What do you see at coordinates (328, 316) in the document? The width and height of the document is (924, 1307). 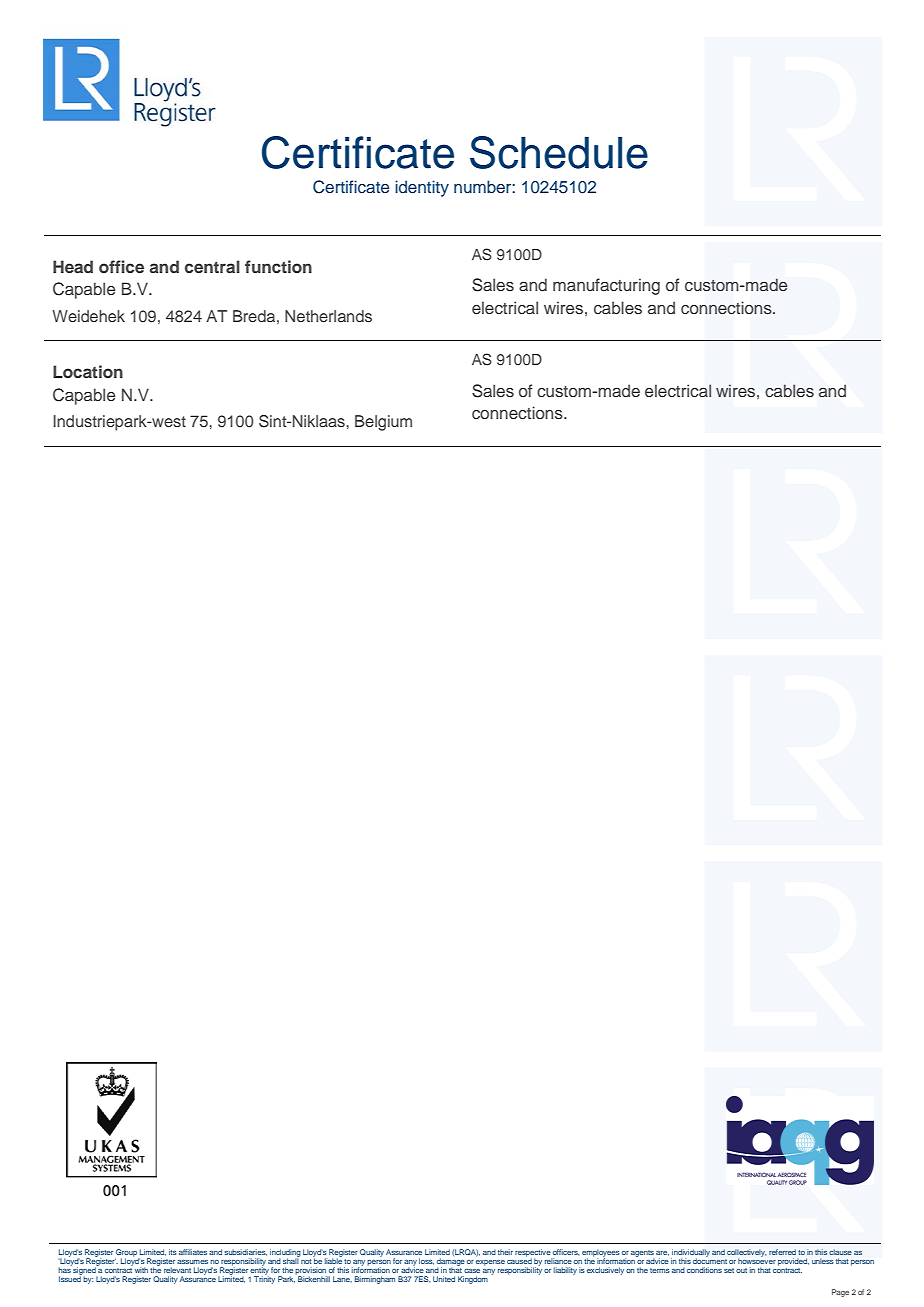 I see `Netherlands` at bounding box center [328, 316].
